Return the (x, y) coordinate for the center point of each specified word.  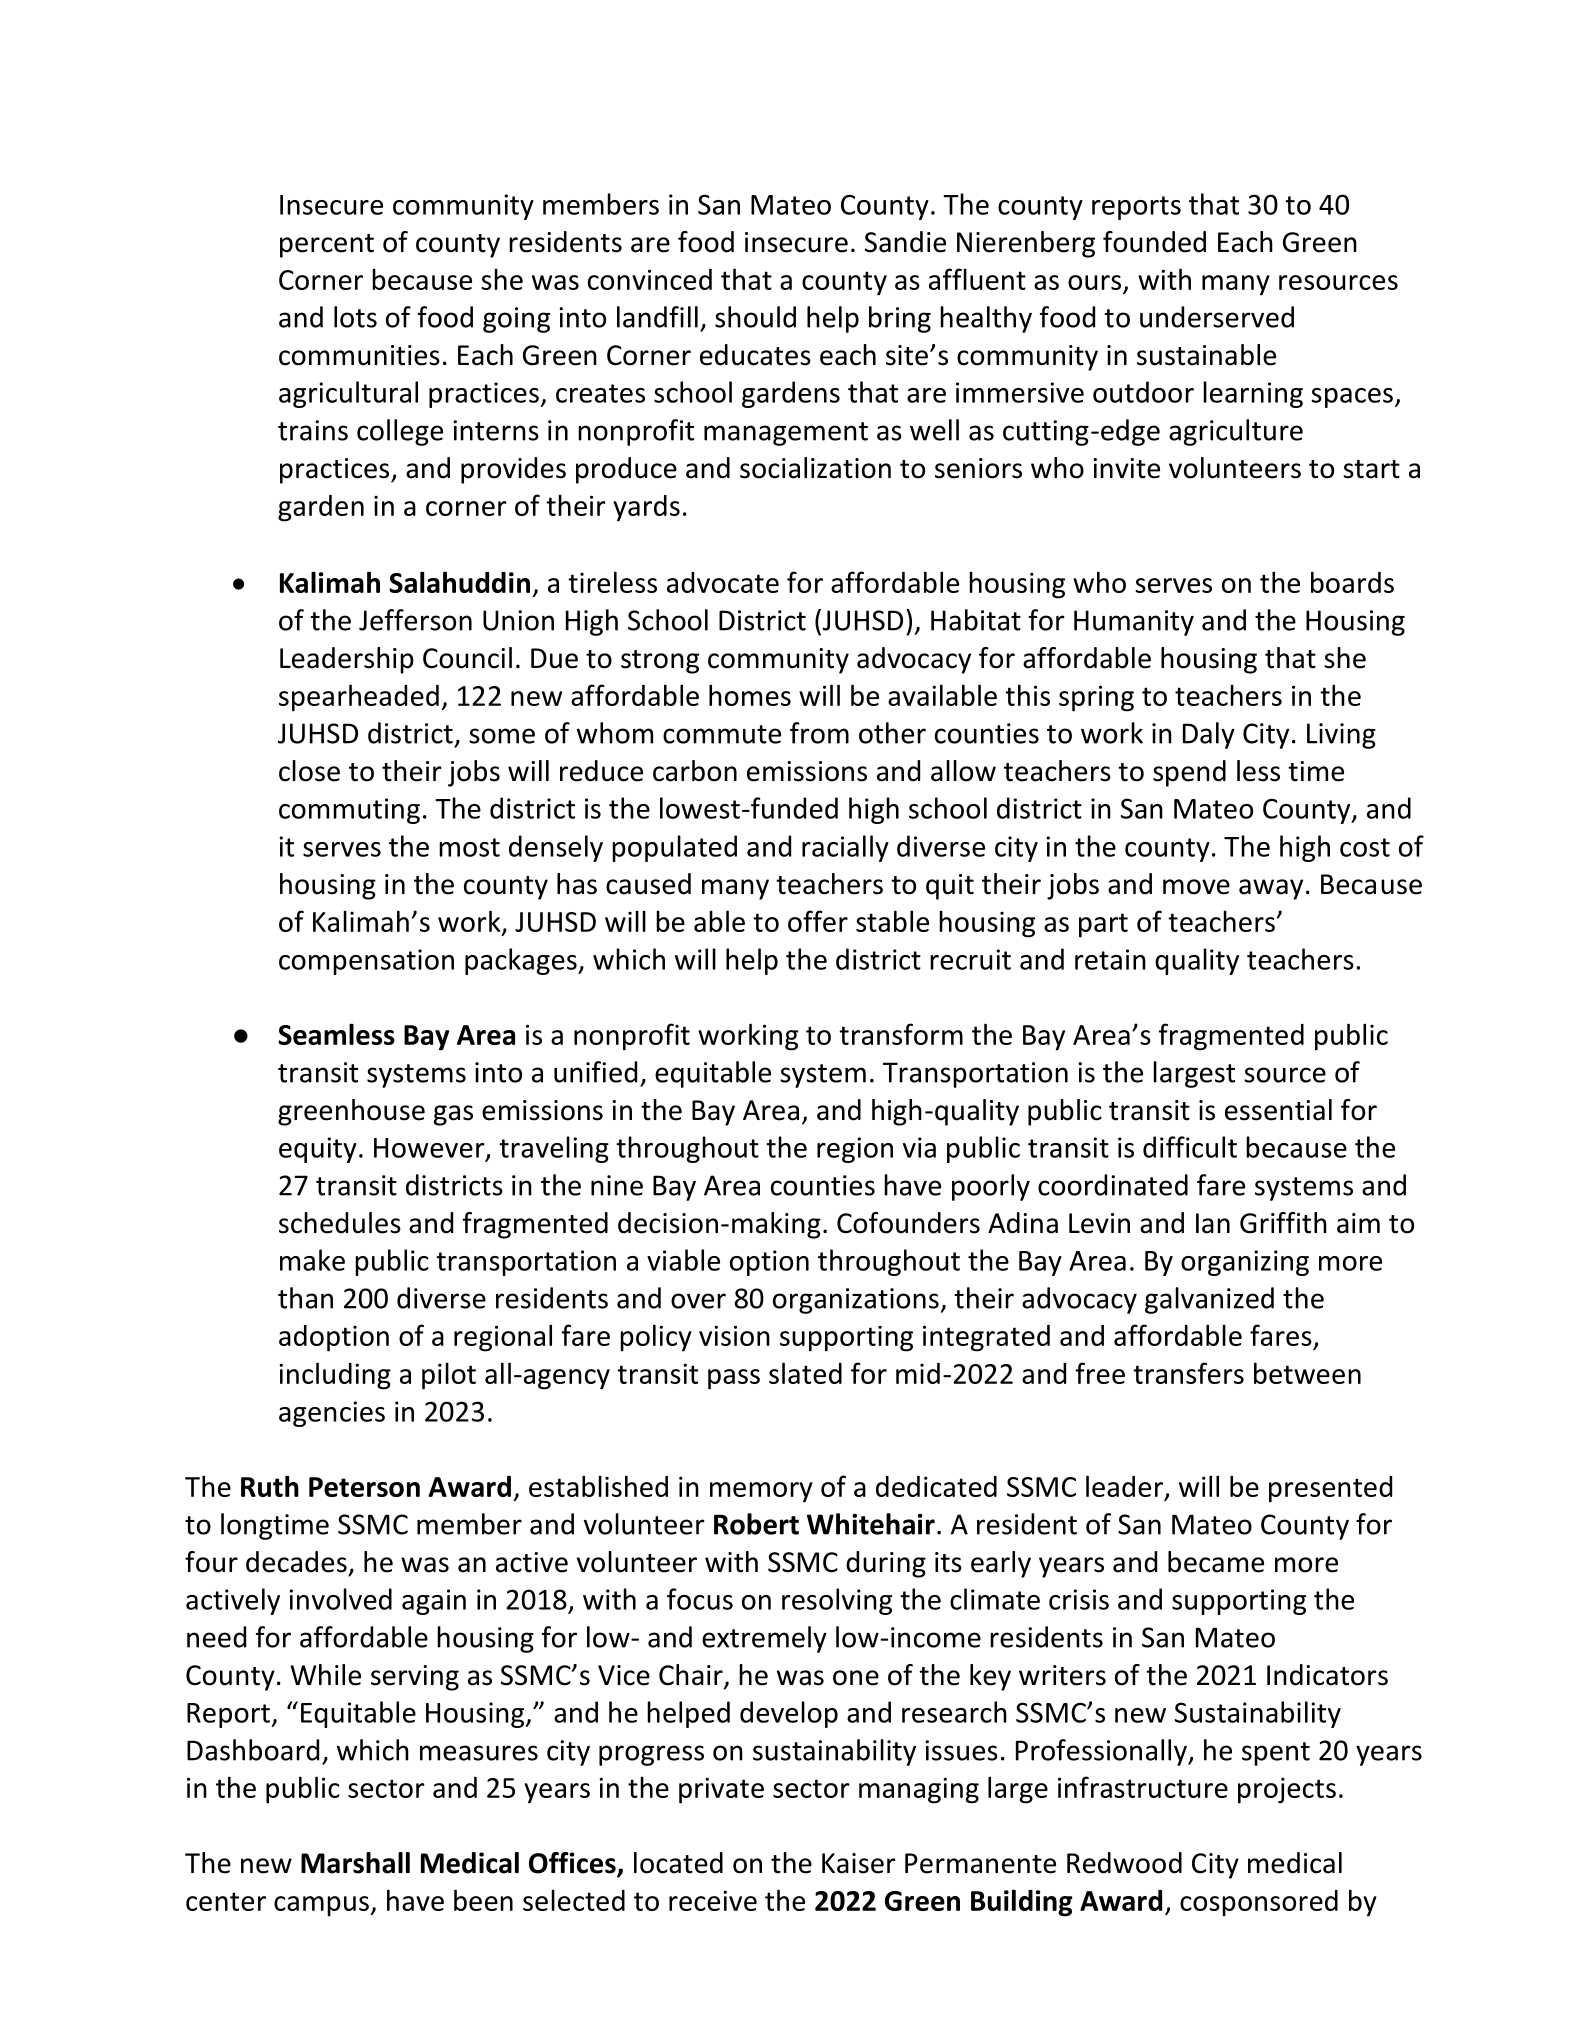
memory (761, 1492)
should (755, 317)
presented (1330, 1489)
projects (1287, 1790)
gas (453, 1115)
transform (901, 1034)
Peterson (364, 1487)
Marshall (355, 1863)
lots (355, 317)
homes (750, 695)
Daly (1209, 735)
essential (1278, 1110)
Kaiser (859, 1863)
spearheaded (359, 698)
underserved (1217, 317)
